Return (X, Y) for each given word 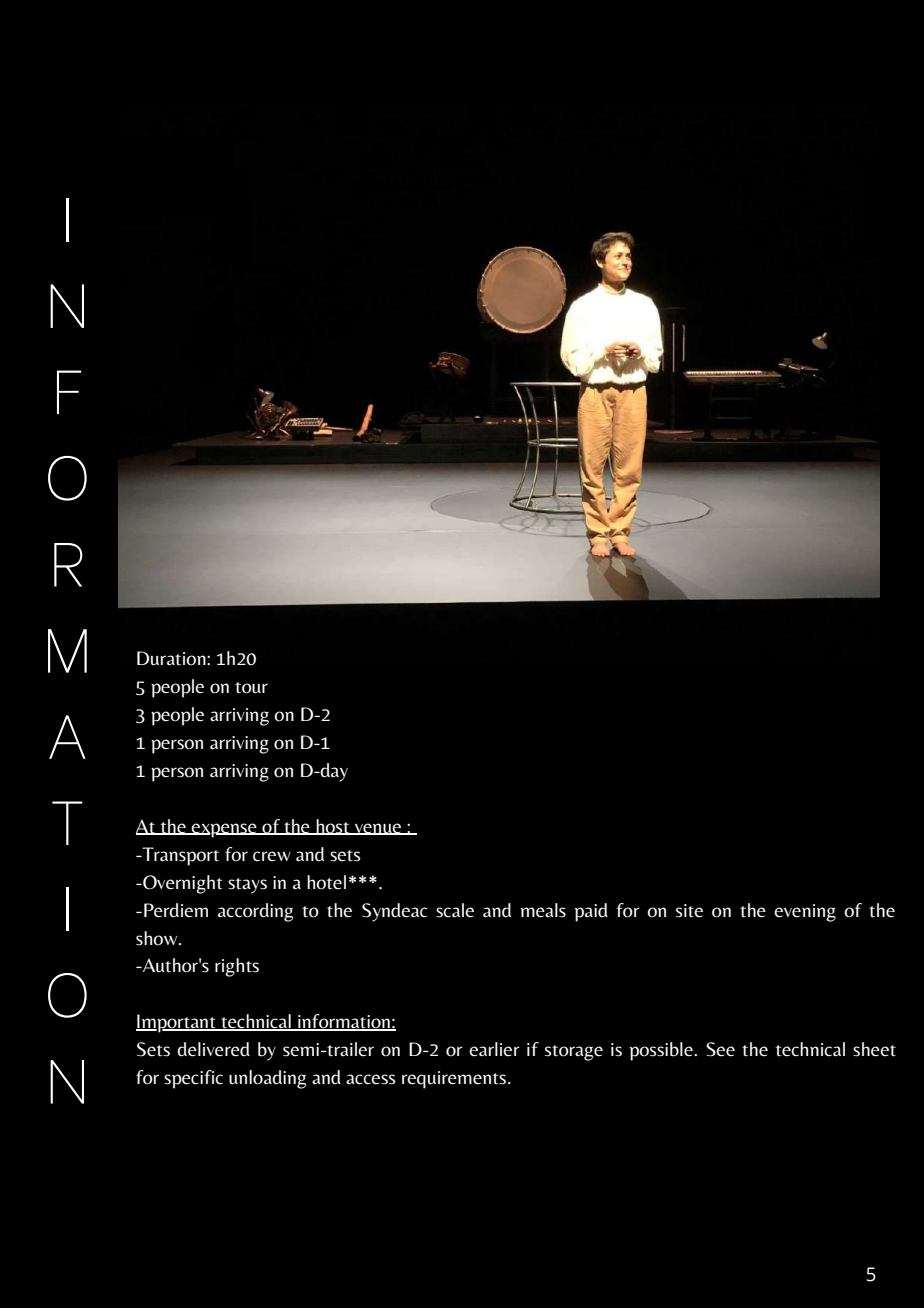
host (333, 827)
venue (378, 829)
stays (247, 886)
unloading (267, 1079)
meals (543, 910)
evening (805, 913)
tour (251, 688)
